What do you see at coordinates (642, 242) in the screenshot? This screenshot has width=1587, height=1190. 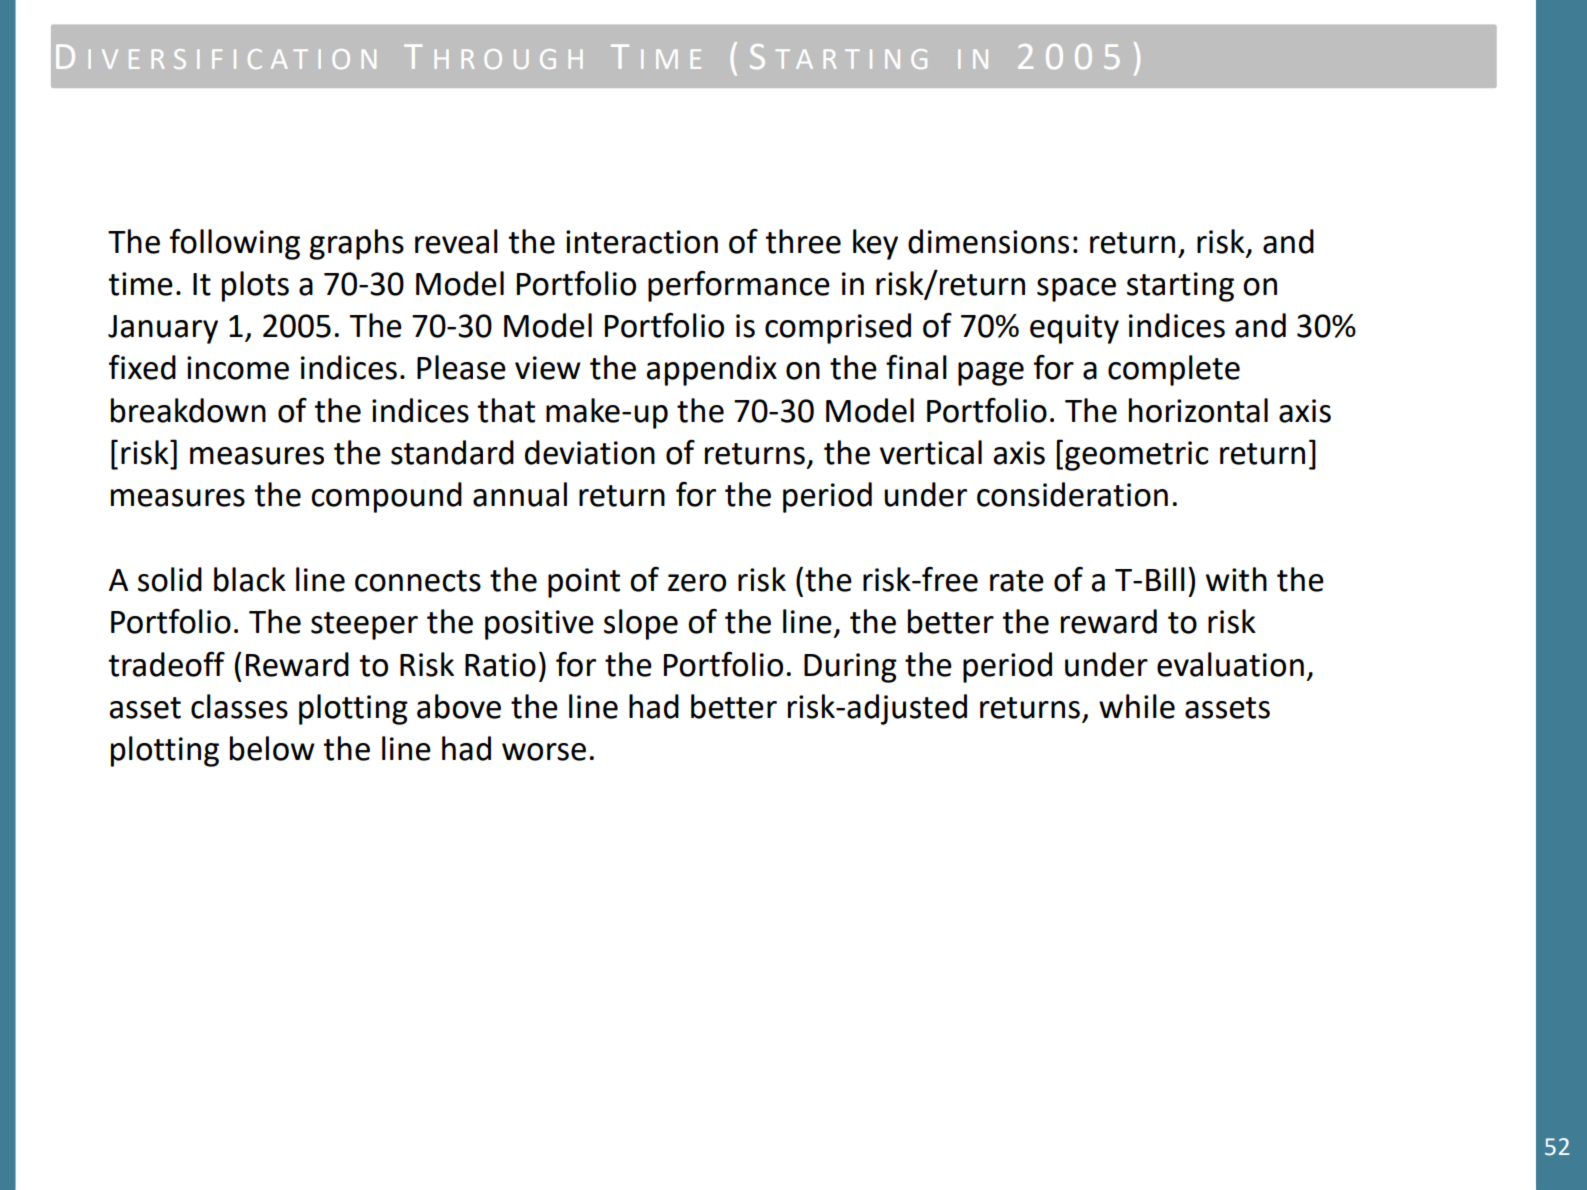 I see `interaction` at bounding box center [642, 242].
